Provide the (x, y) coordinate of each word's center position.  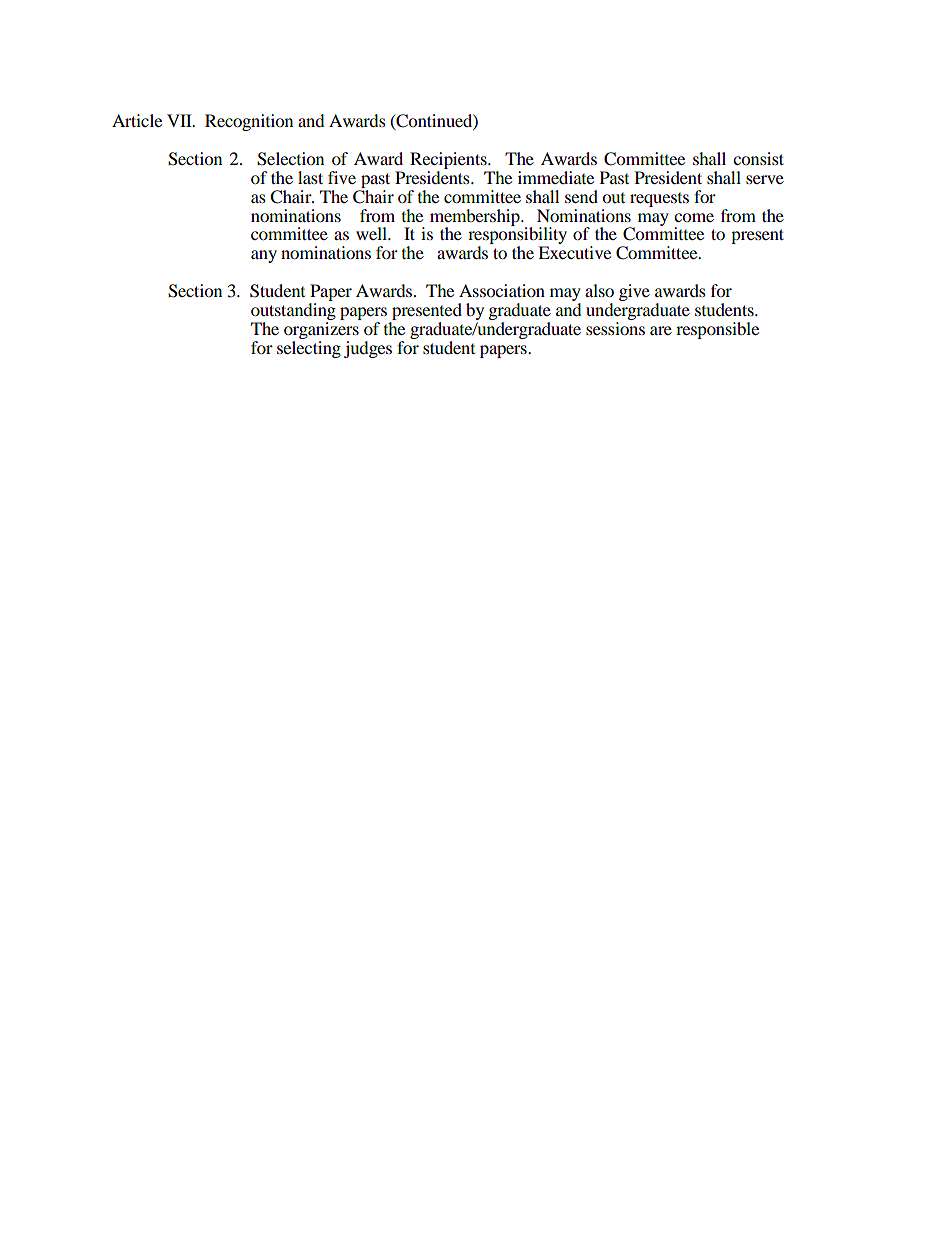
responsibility (517, 236)
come (694, 217)
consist (758, 158)
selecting (309, 348)
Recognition (249, 122)
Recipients (449, 160)
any (264, 256)
